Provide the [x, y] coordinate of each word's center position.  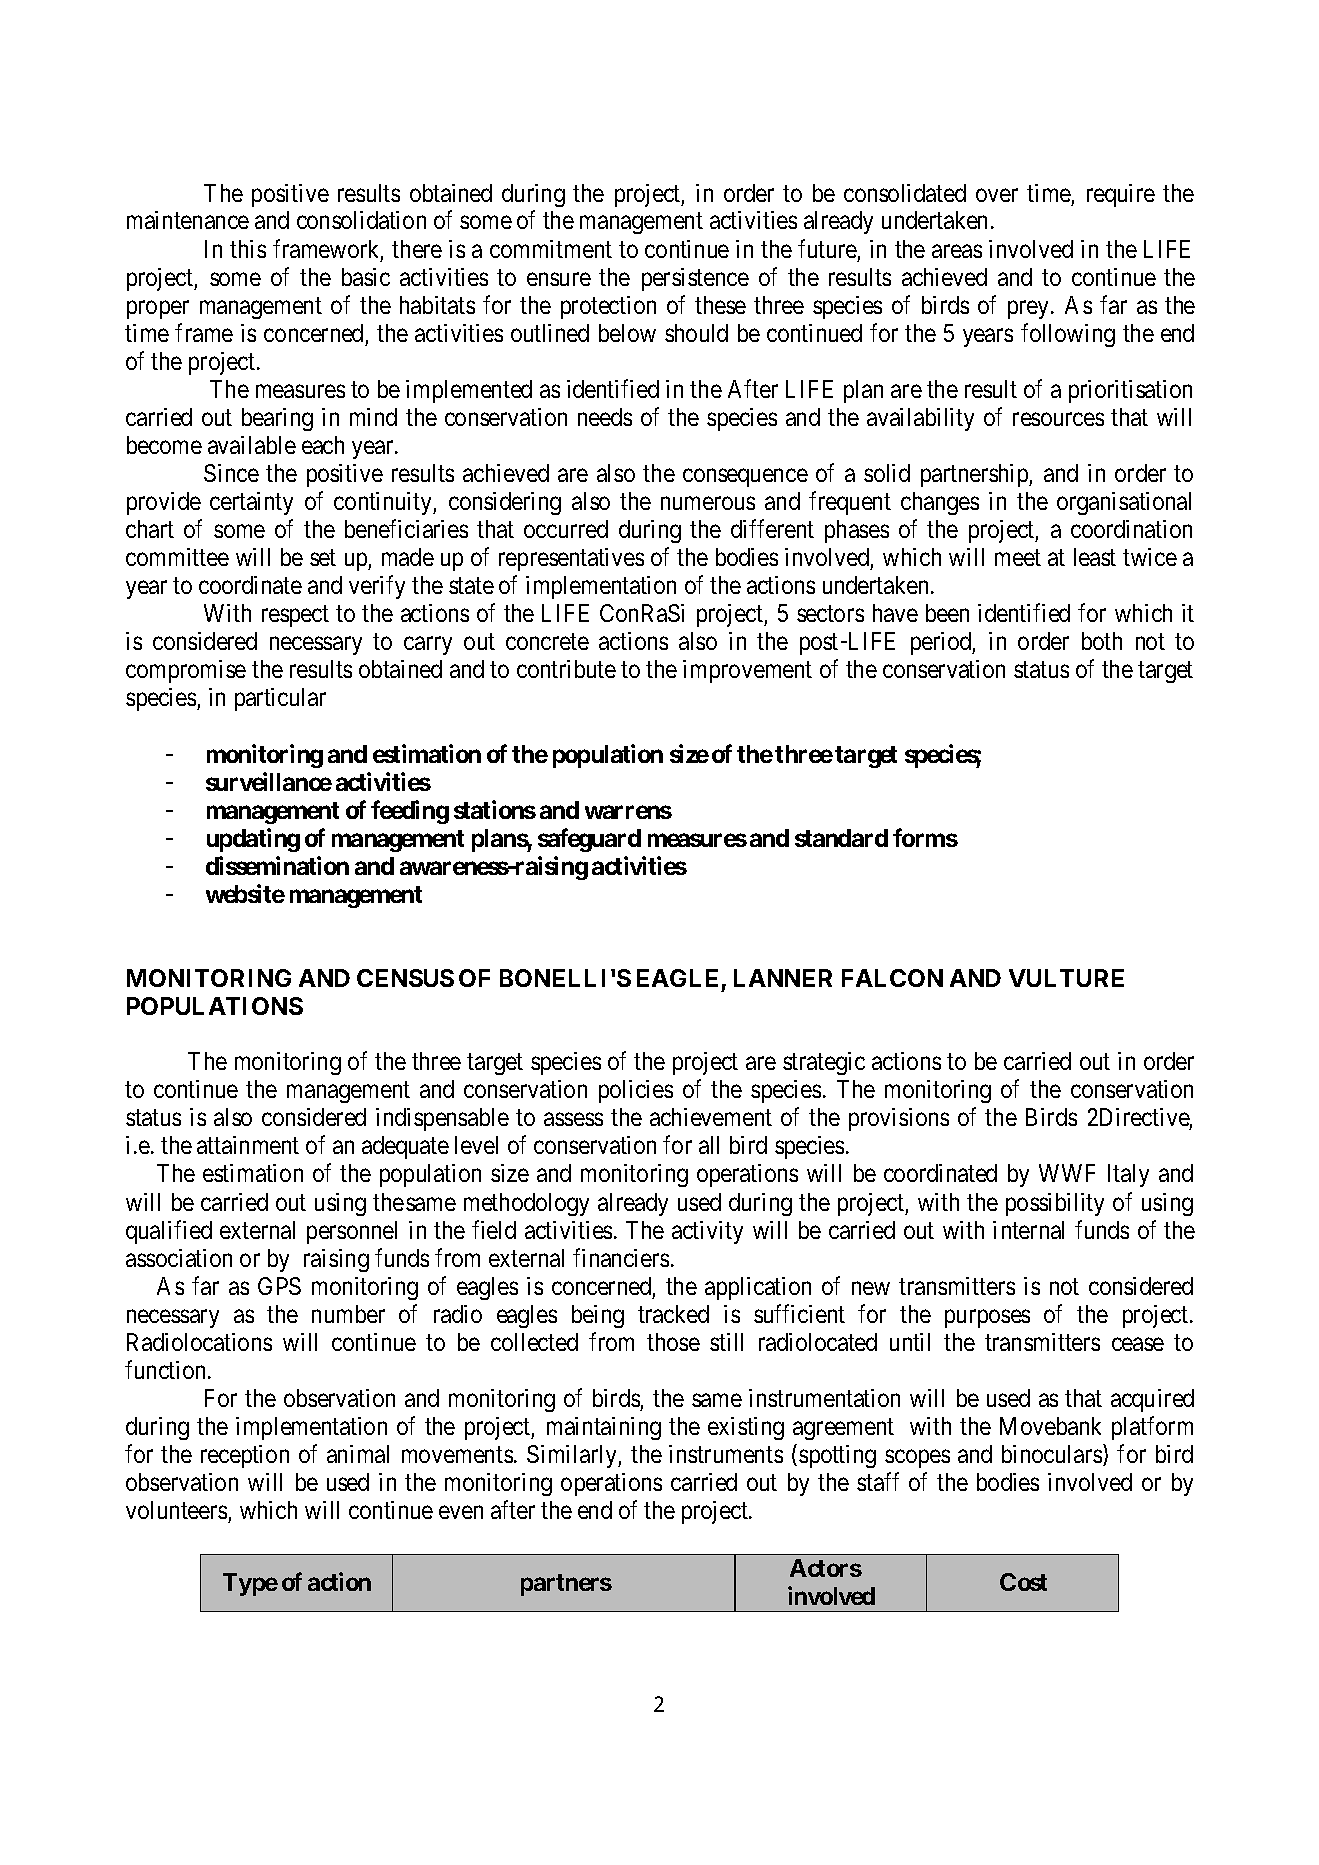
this [248, 249]
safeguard [589, 840]
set [323, 558]
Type [250, 1584]
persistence [695, 279]
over [997, 195]
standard [841, 838]
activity [707, 1232]
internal [1028, 1230]
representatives [571, 559]
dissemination [277, 865]
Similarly [573, 1456]
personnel [352, 1232]
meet [1018, 558]
